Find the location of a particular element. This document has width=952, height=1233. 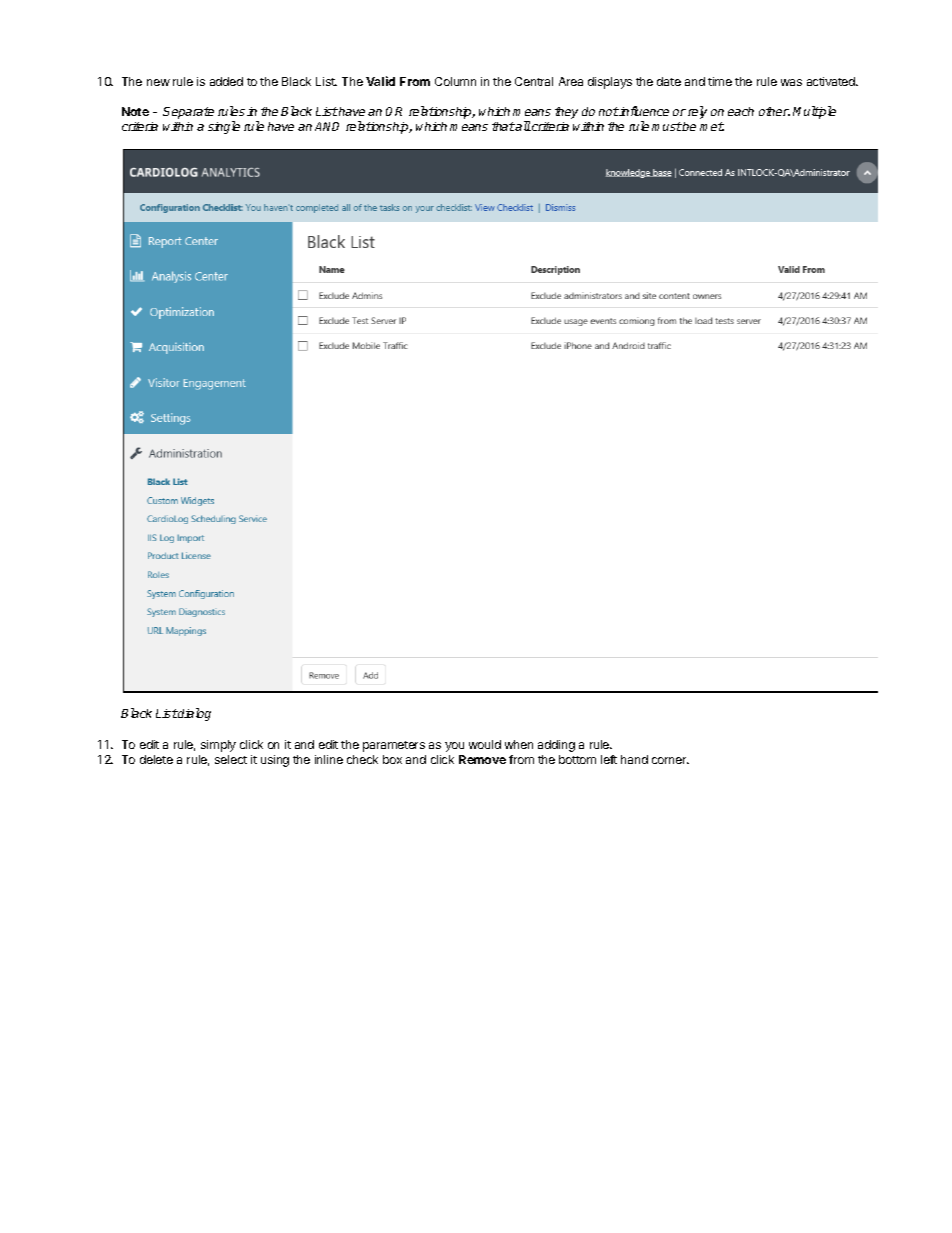

adding is located at coordinates (556, 746).
